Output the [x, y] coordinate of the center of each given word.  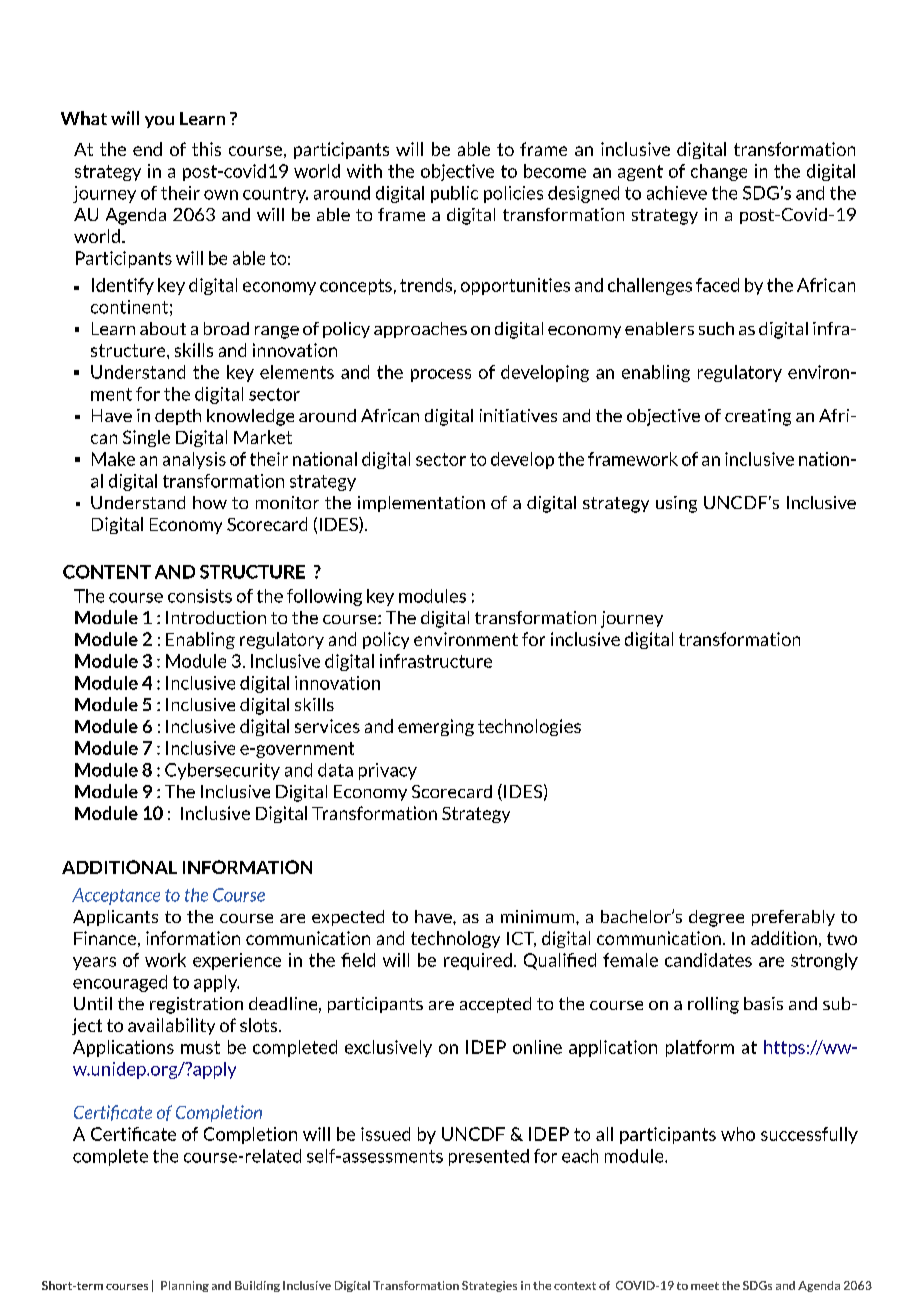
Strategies [489, 1286]
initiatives [518, 415]
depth [178, 417]
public [454, 194]
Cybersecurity [222, 771]
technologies [529, 727]
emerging [436, 727]
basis [763, 1003]
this [206, 149]
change [719, 172]
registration [196, 1005]
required [478, 961]
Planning [185, 1286]
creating [758, 417]
